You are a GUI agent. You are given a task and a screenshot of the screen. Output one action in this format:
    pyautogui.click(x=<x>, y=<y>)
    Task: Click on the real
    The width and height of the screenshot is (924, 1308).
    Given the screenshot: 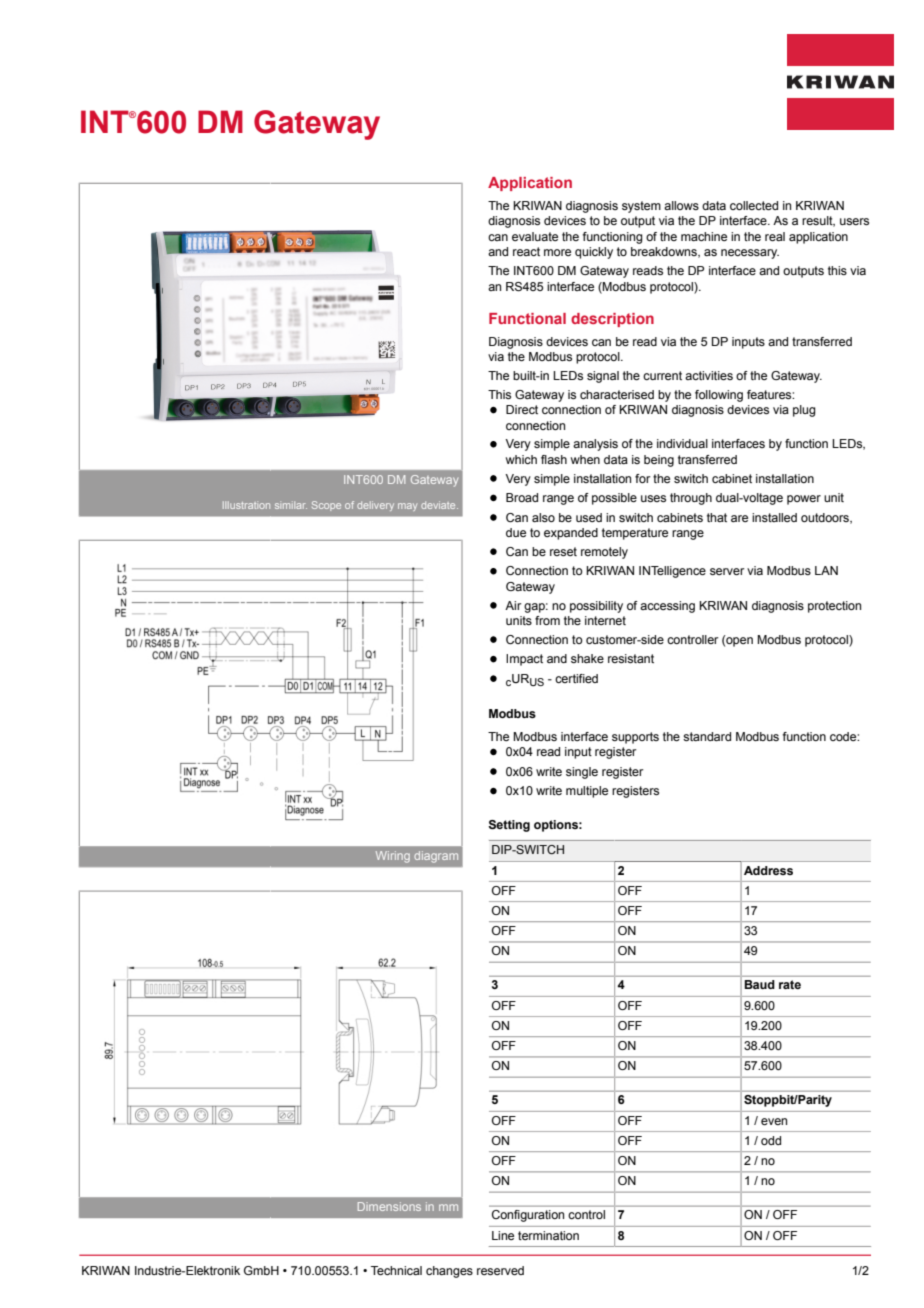 What is the action you would take?
    pyautogui.click(x=775, y=236)
